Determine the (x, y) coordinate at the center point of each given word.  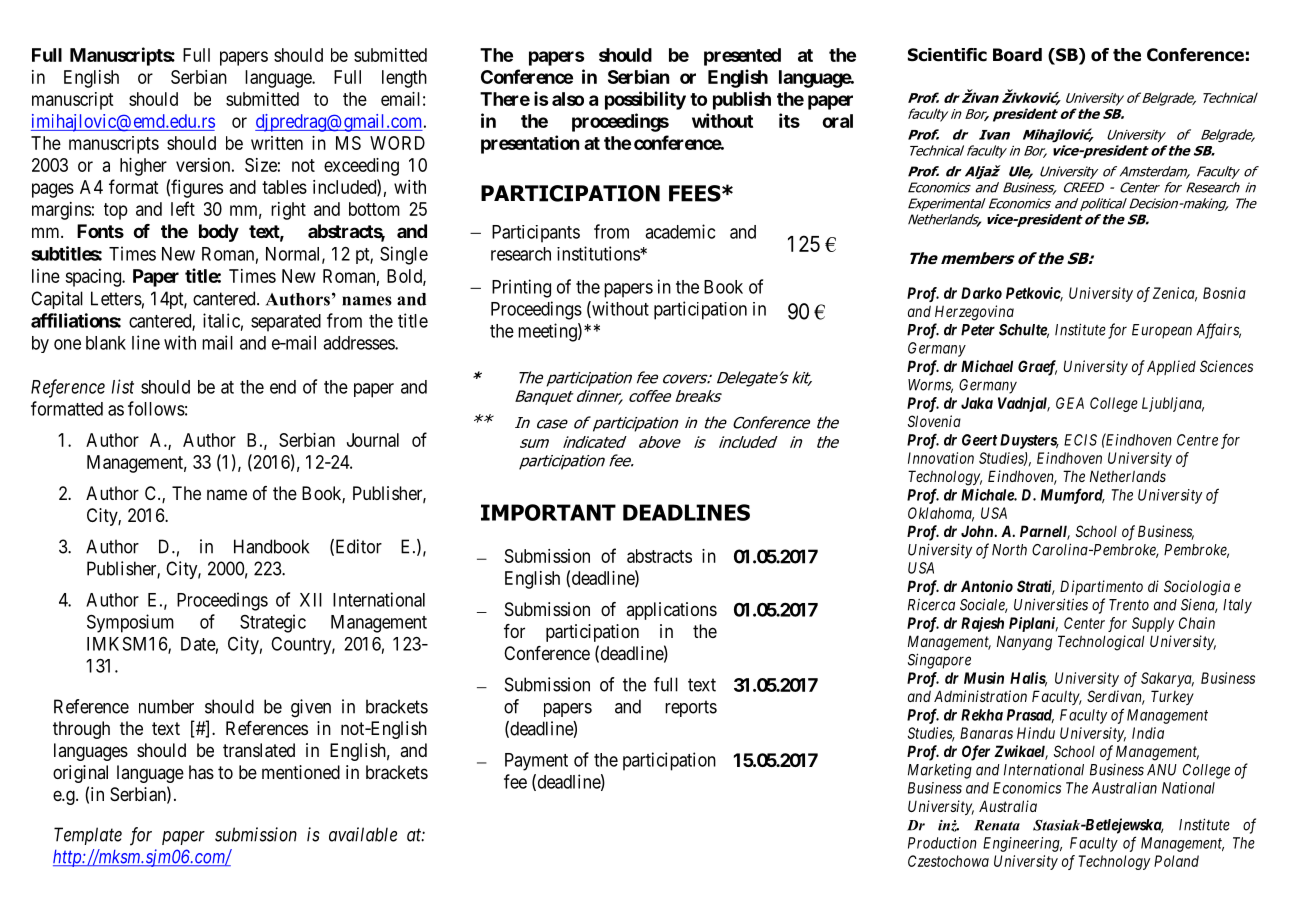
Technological (1101, 643)
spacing (94, 278)
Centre (1197, 440)
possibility (645, 100)
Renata (997, 825)
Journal (373, 440)
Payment (536, 762)
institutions (599, 253)
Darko (981, 293)
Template (88, 836)
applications (671, 611)
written (277, 143)
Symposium (130, 623)
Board (1017, 55)
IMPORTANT (548, 512)
